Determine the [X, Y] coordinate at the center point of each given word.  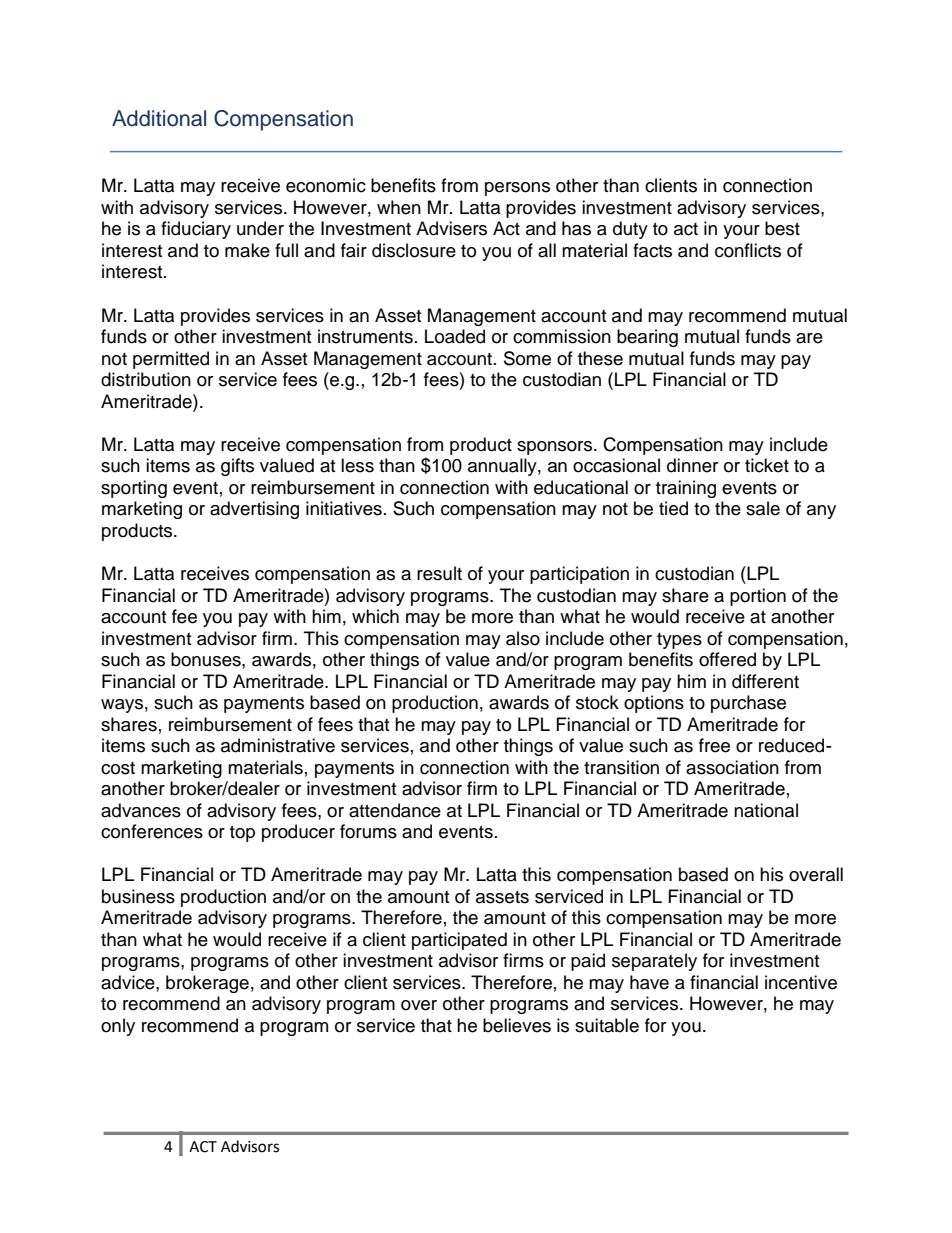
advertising [254, 510]
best [782, 228]
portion [758, 597]
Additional [159, 118]
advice [129, 982]
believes [517, 1025]
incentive [801, 982]
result [439, 573]
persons [517, 189]
